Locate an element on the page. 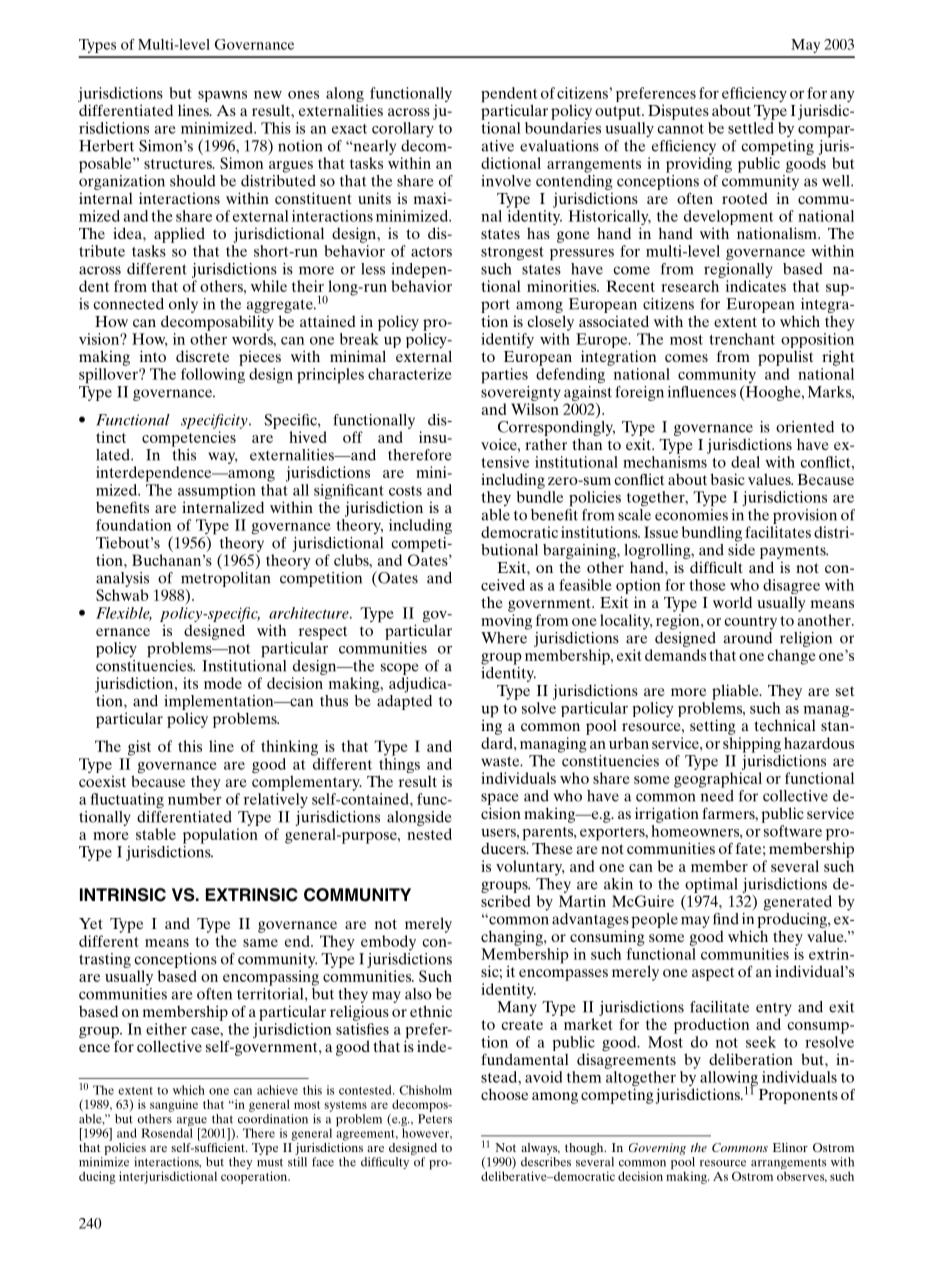  around is located at coordinates (748, 636).
